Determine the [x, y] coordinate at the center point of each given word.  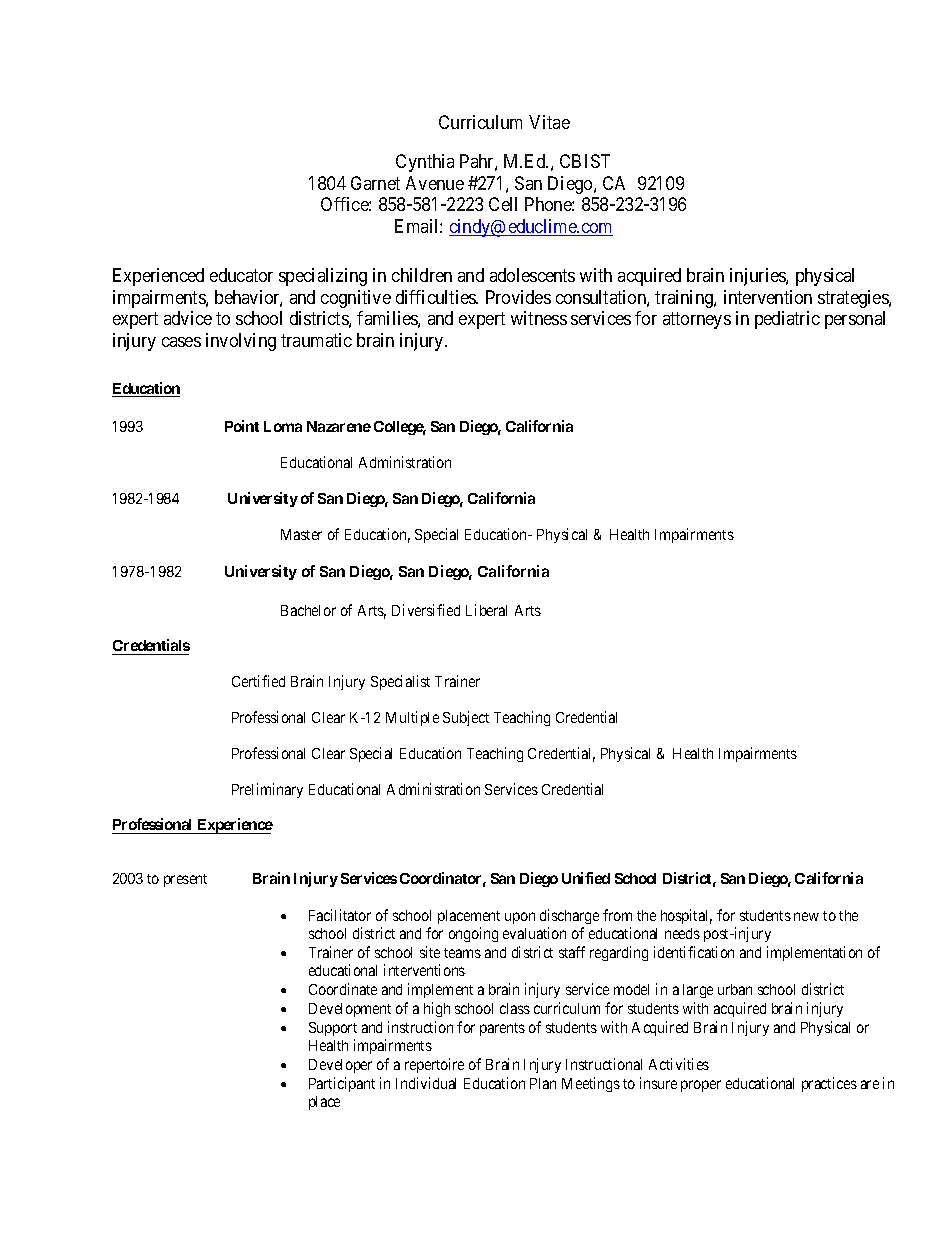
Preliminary [267, 790]
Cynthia [425, 163]
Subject [466, 718]
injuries [758, 277]
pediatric [787, 320]
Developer [340, 1066]
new [806, 916]
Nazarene [339, 426]
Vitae [549, 122]
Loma [283, 426]
